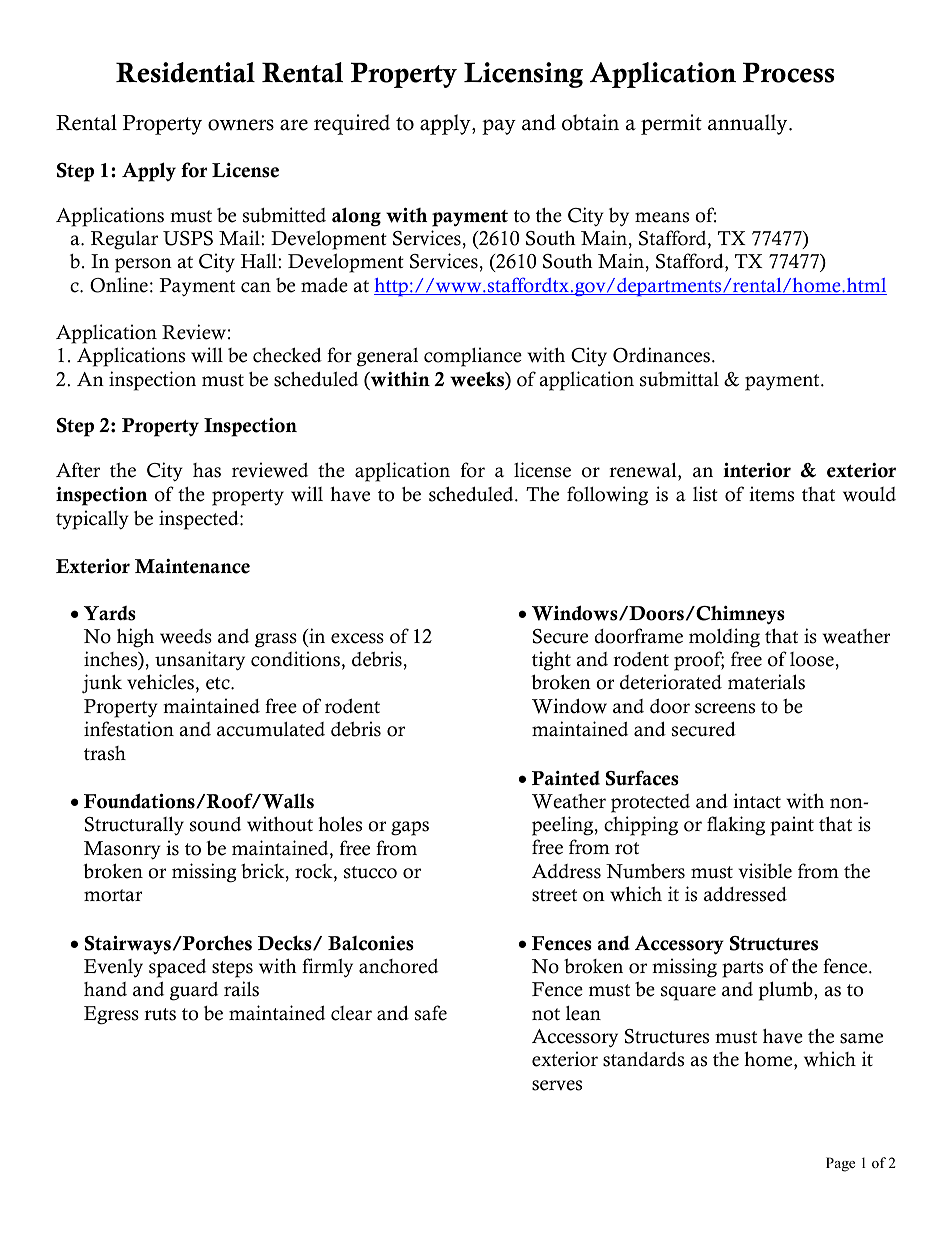 This document has height=1233, width=952. I want to click on serves, so click(557, 1085).
